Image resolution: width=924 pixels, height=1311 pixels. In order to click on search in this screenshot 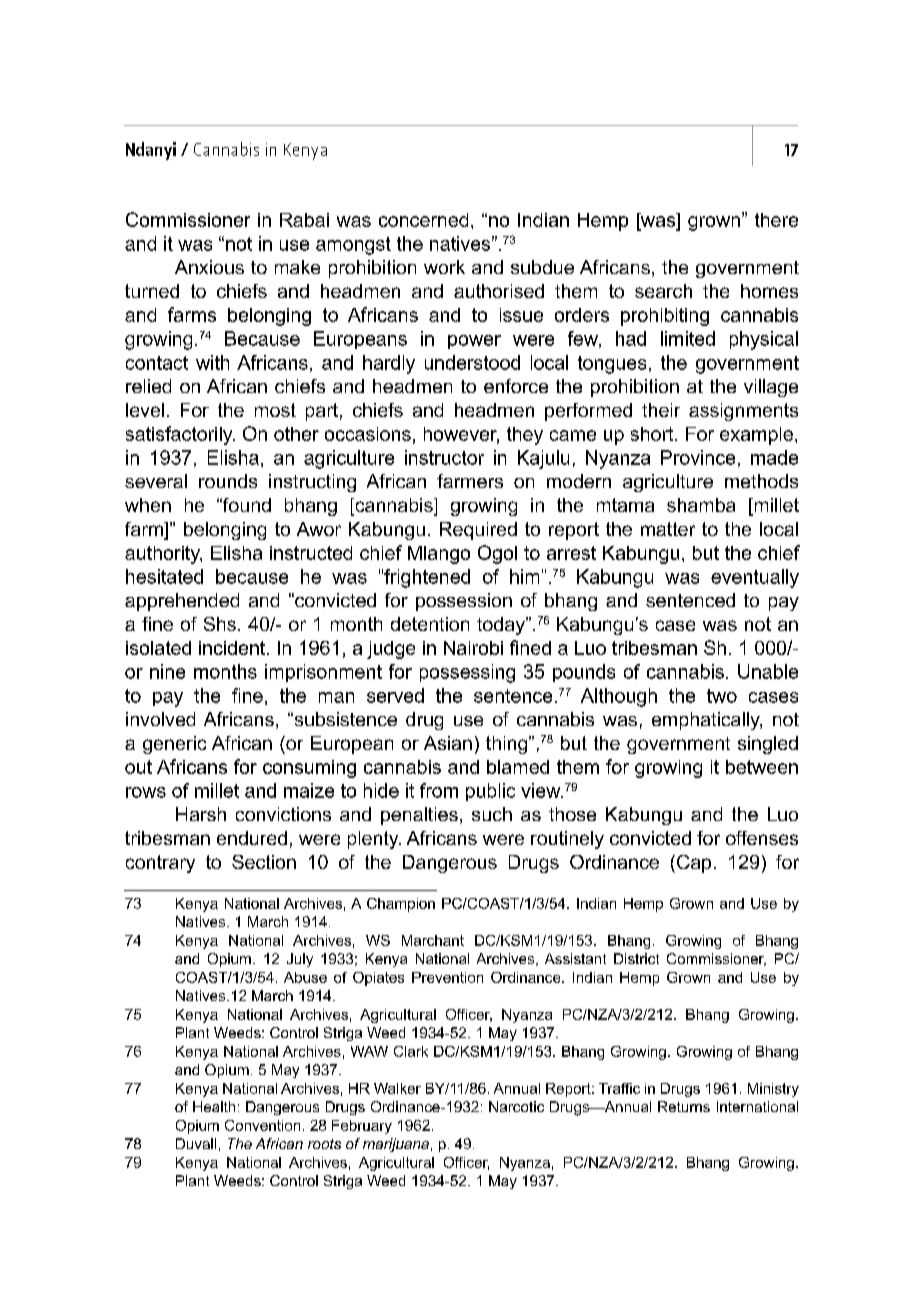, I will do `click(663, 291)`.
